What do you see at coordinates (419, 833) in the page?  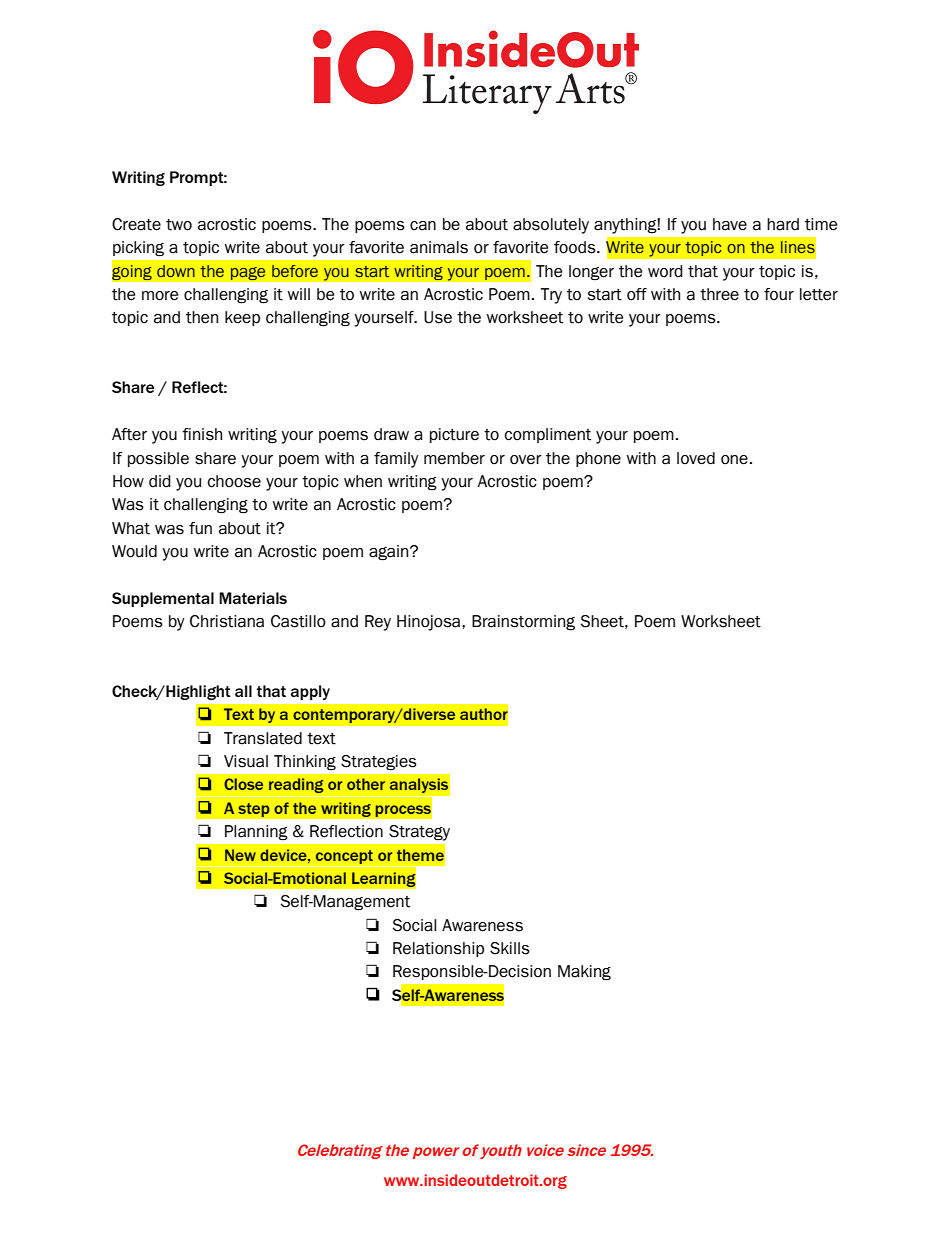 I see `Strategy` at bounding box center [419, 833].
